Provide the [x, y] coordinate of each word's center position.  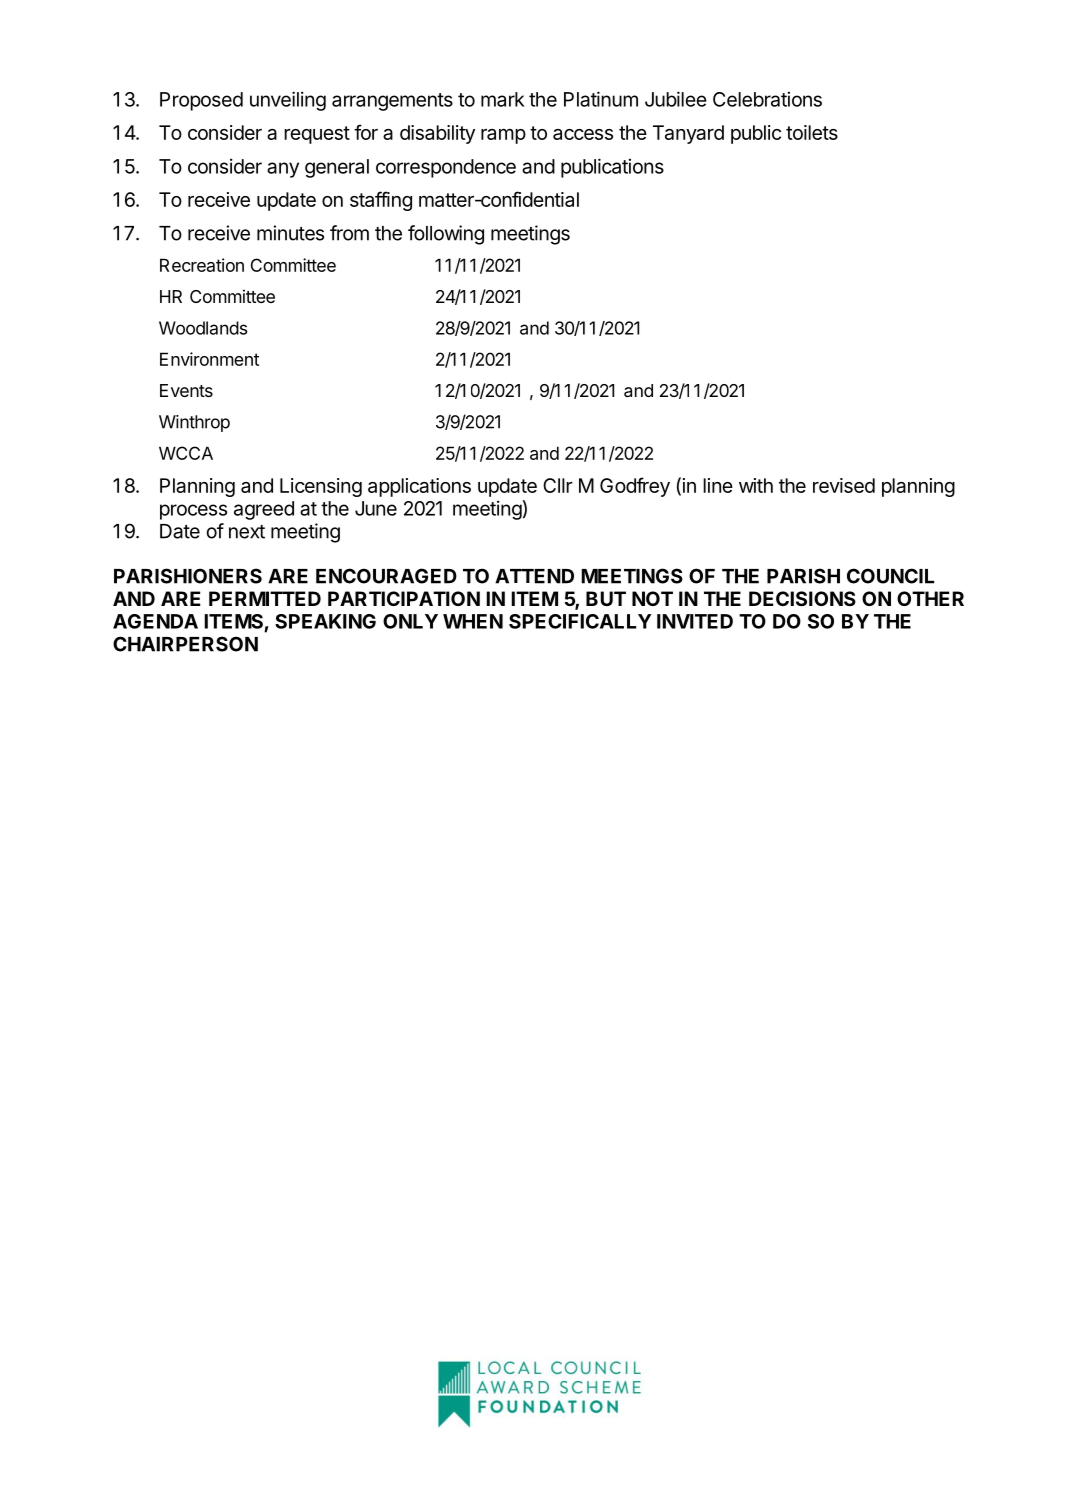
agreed [264, 510]
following [446, 235]
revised [844, 485]
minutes [290, 233]
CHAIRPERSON [185, 644]
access [583, 134]
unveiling [288, 101]
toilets [812, 132]
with [756, 485]
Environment [209, 359]
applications [419, 487]
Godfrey [635, 487]
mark [502, 99]
